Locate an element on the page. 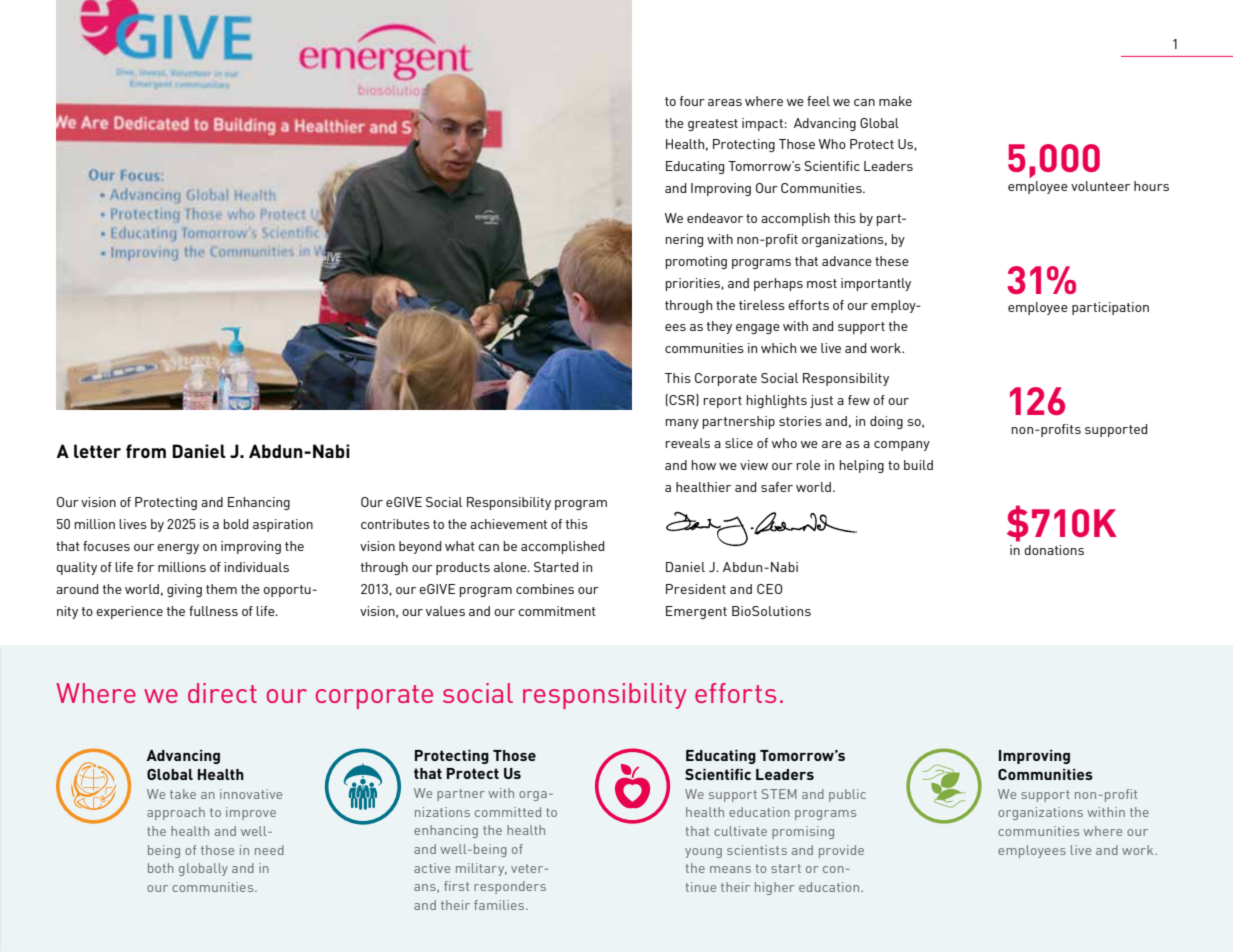  both is located at coordinates (161, 868).
